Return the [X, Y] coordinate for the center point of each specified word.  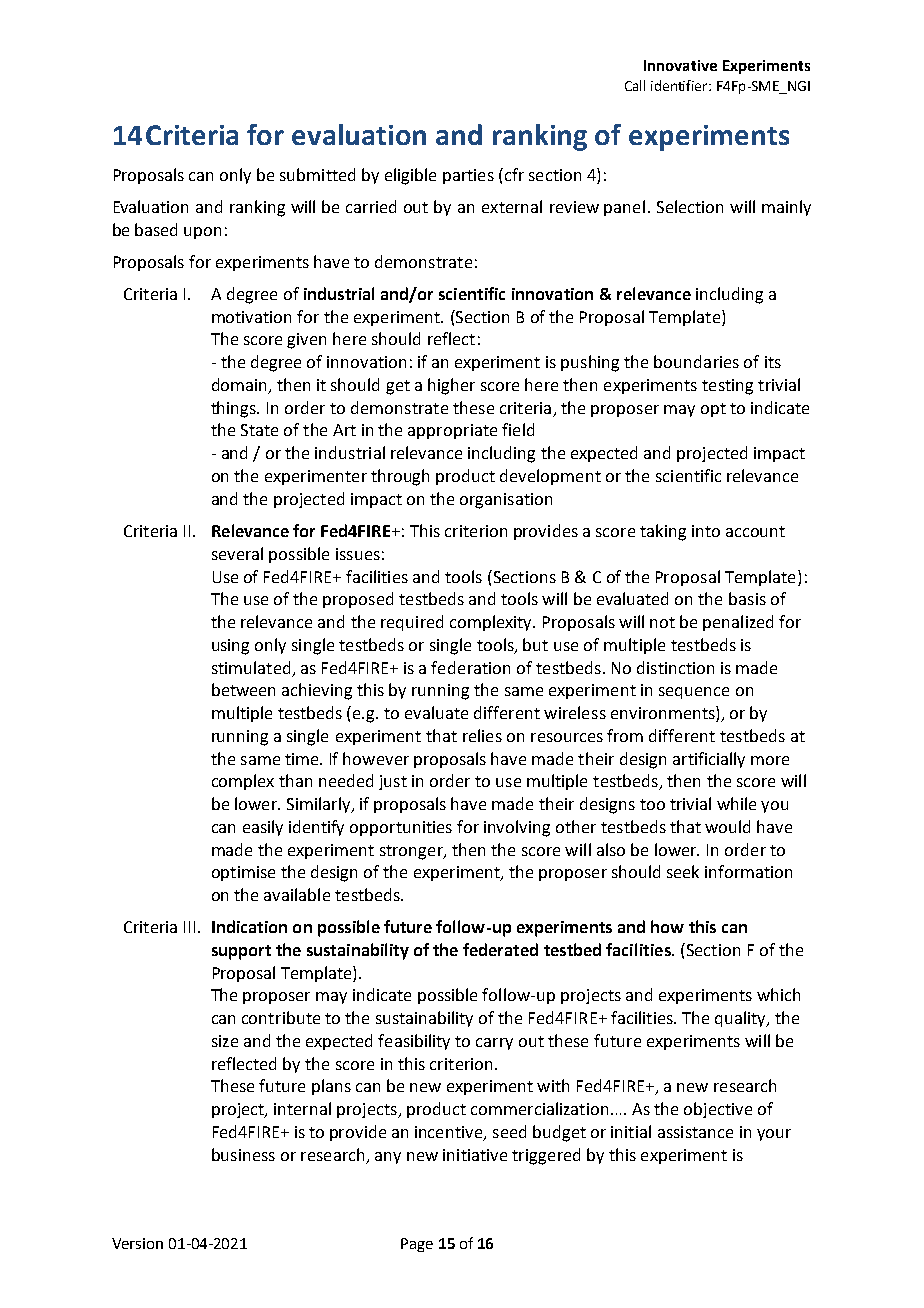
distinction [675, 667]
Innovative [680, 65]
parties [468, 176]
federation [470, 667]
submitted [317, 174]
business [243, 1154]
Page [417, 1245]
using [230, 647]
